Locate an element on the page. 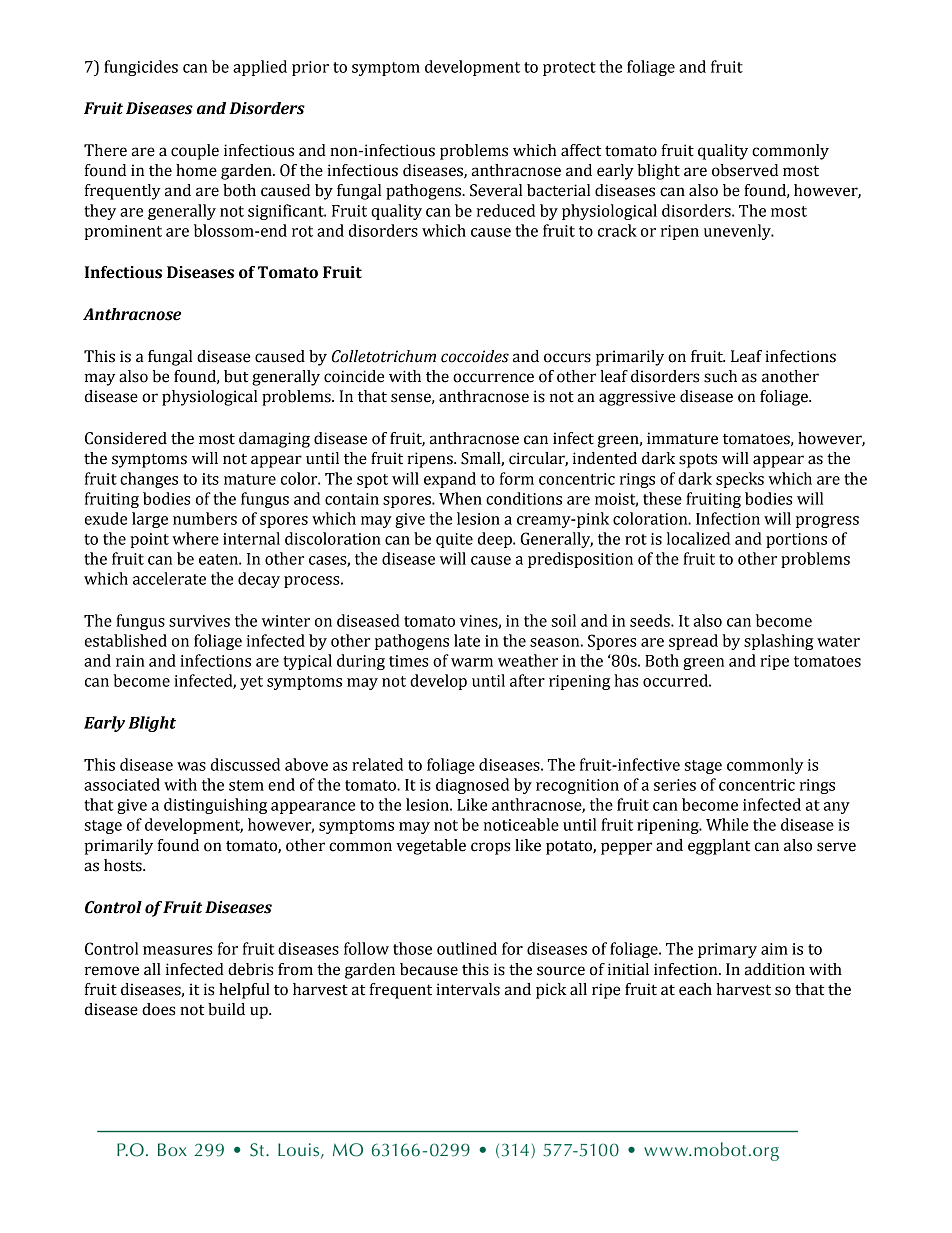 The width and height of the image is (952, 1233). fungicides is located at coordinates (141, 68).
